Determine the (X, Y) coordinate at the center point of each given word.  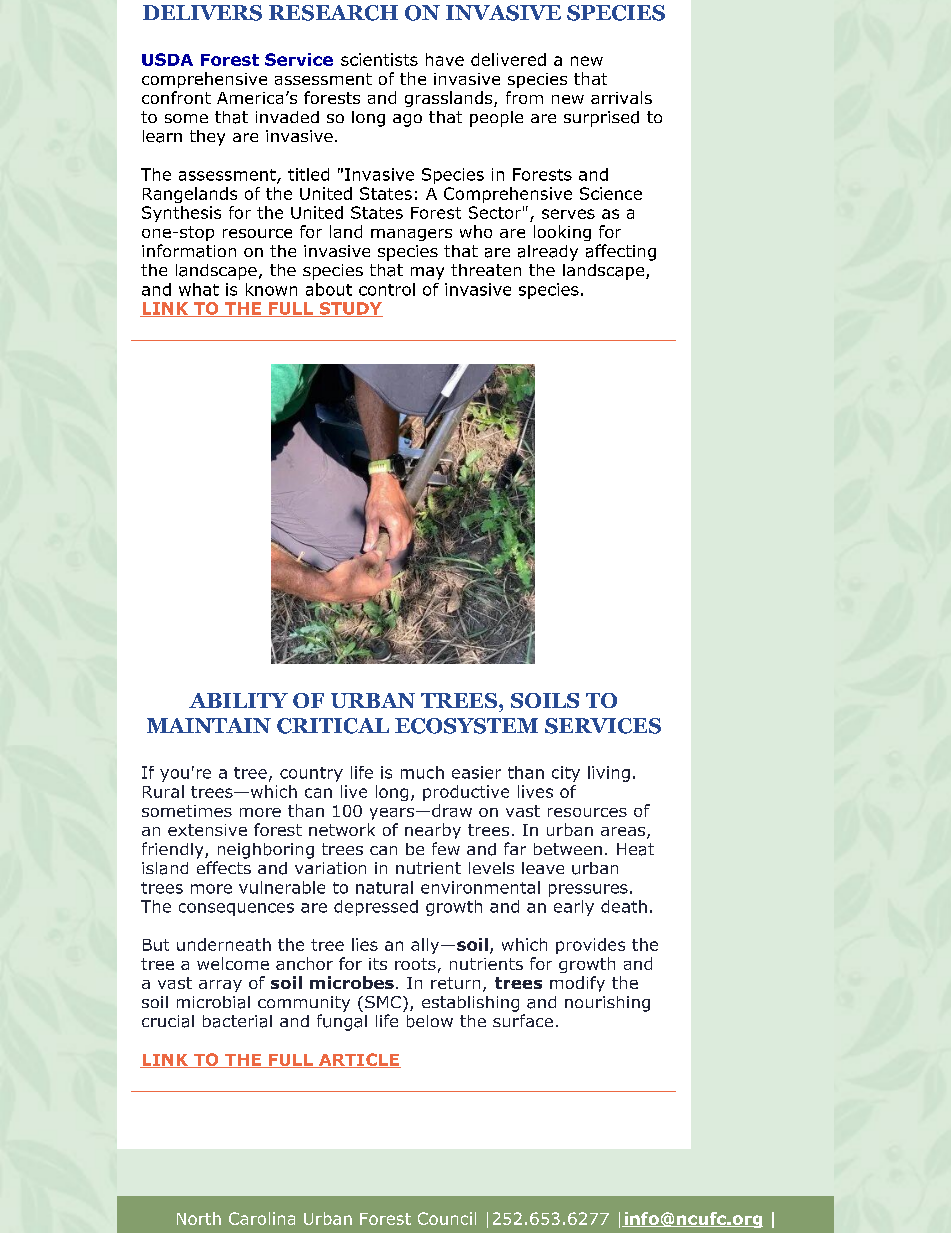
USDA (167, 59)
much (422, 772)
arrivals (621, 97)
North (199, 1218)
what (199, 289)
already (548, 253)
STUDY (350, 309)
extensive (207, 830)
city (566, 774)
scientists (379, 59)
